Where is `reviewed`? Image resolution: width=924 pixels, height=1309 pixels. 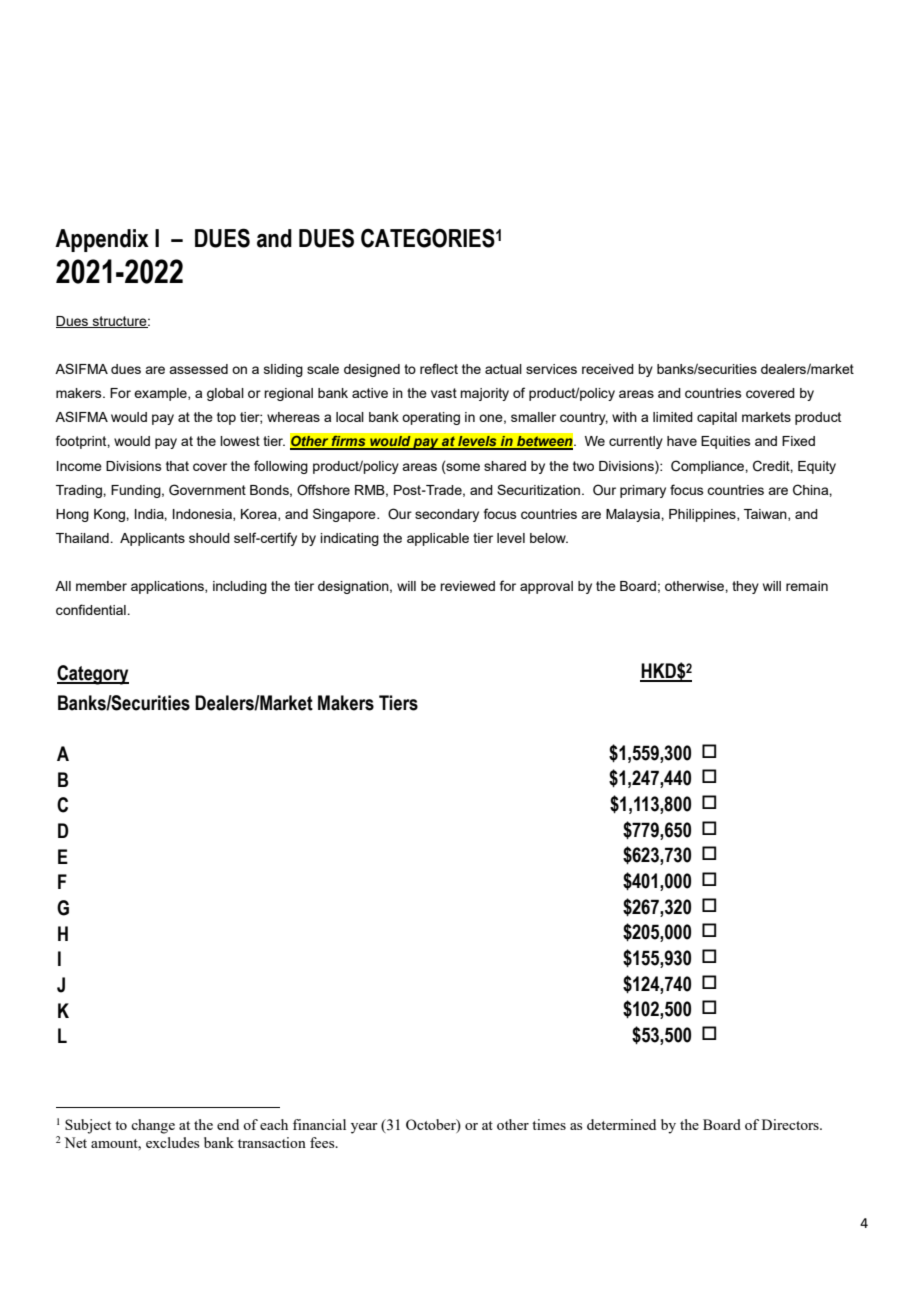
reviewed is located at coordinates (467, 586).
